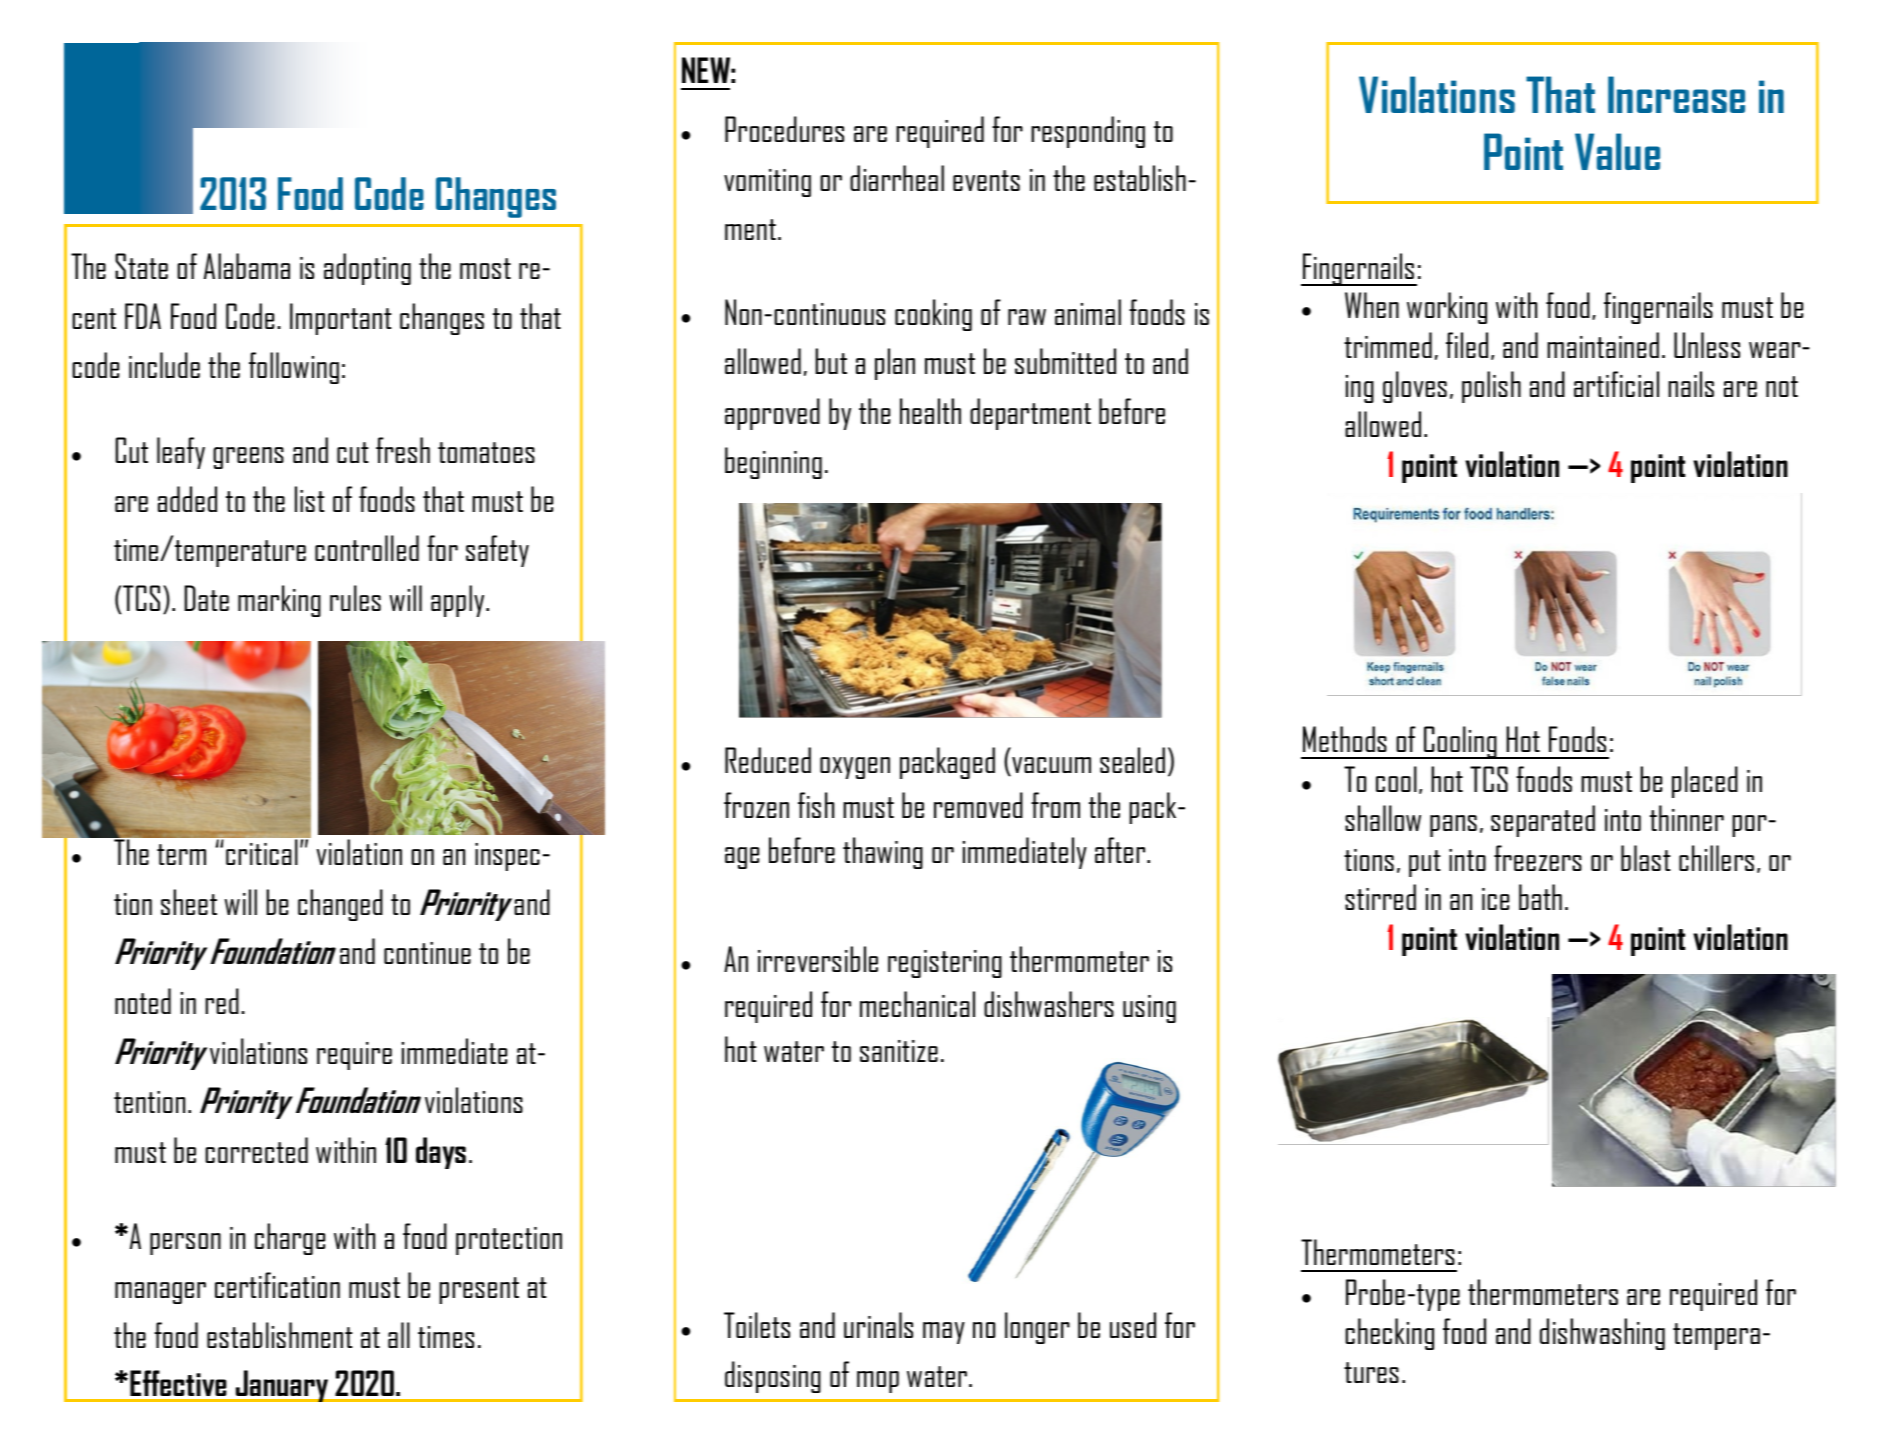 The width and height of the screenshot is (1883, 1455). I want to click on January, so click(282, 1386).
